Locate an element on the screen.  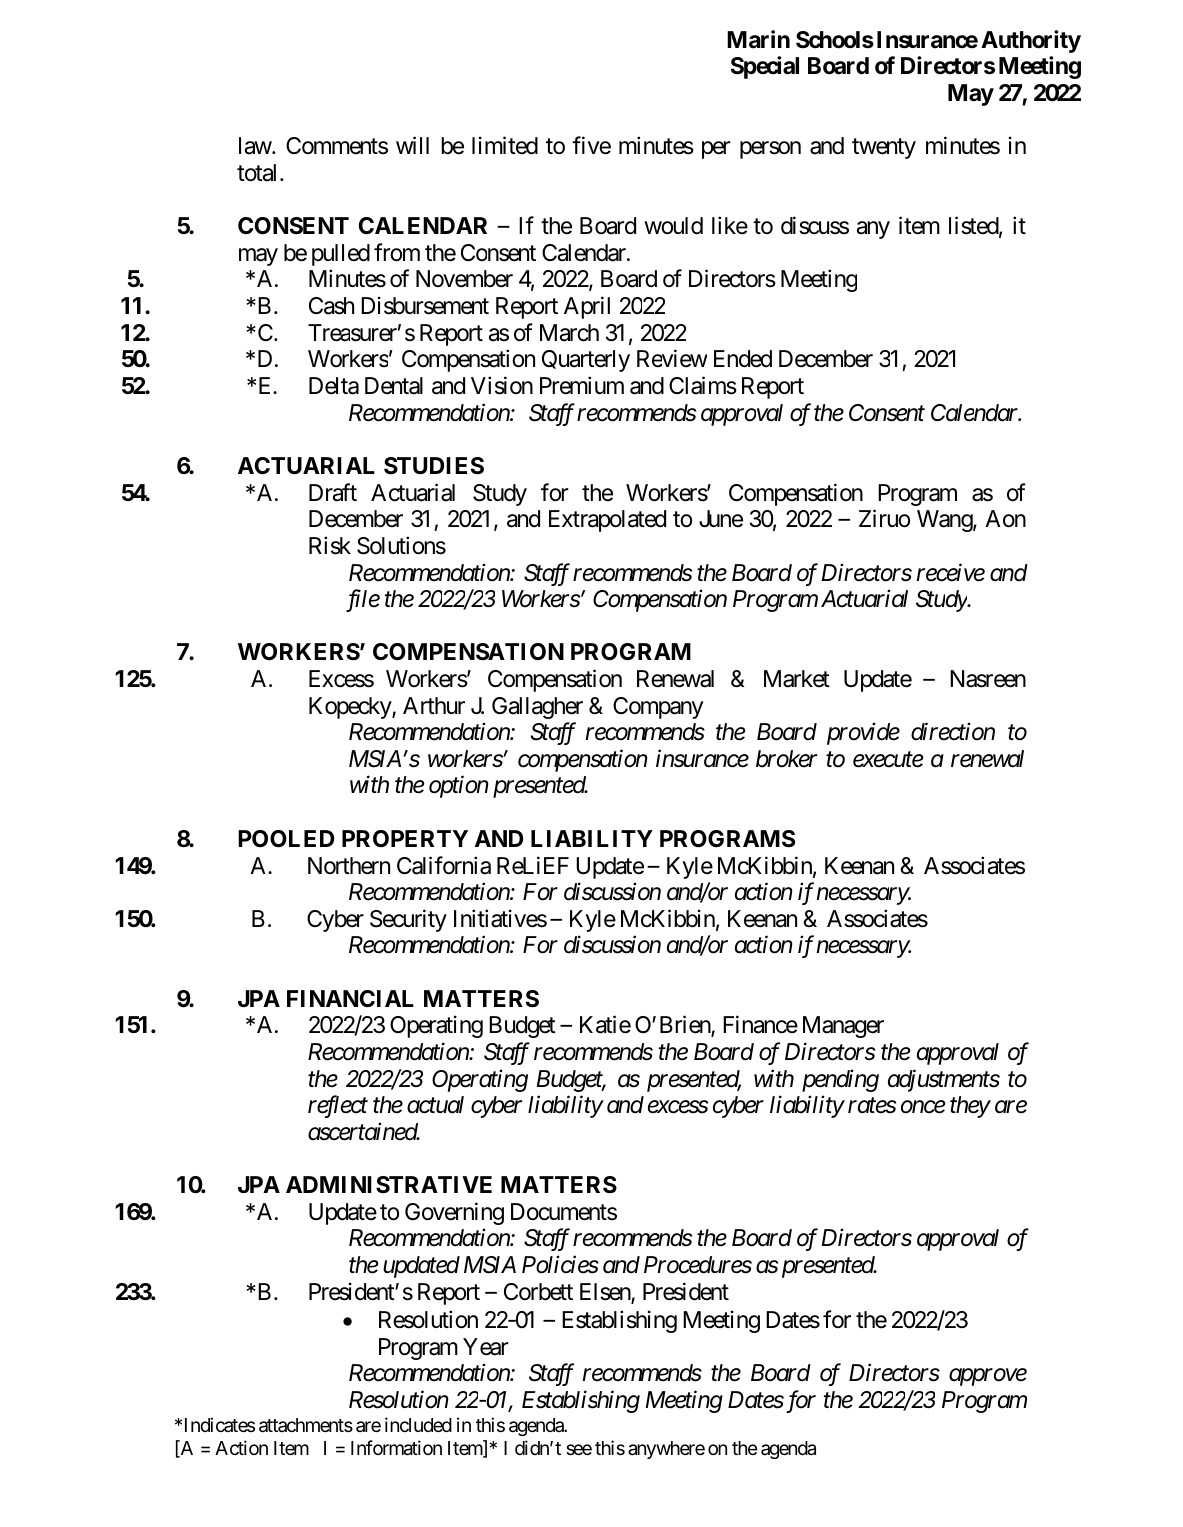
Arthur is located at coordinates (434, 705).
